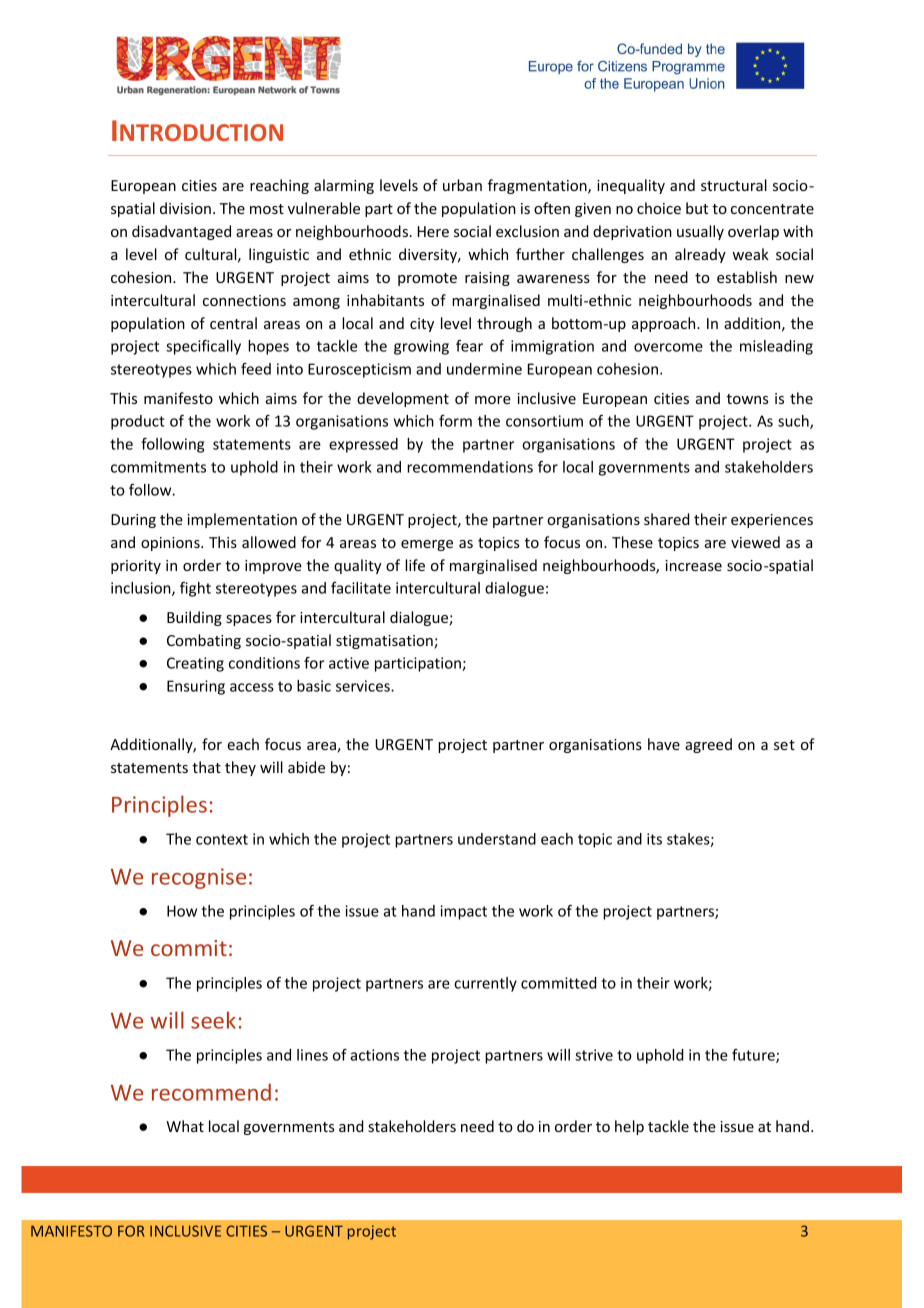 The image size is (924, 1308). I want to click on urban, so click(462, 185).
